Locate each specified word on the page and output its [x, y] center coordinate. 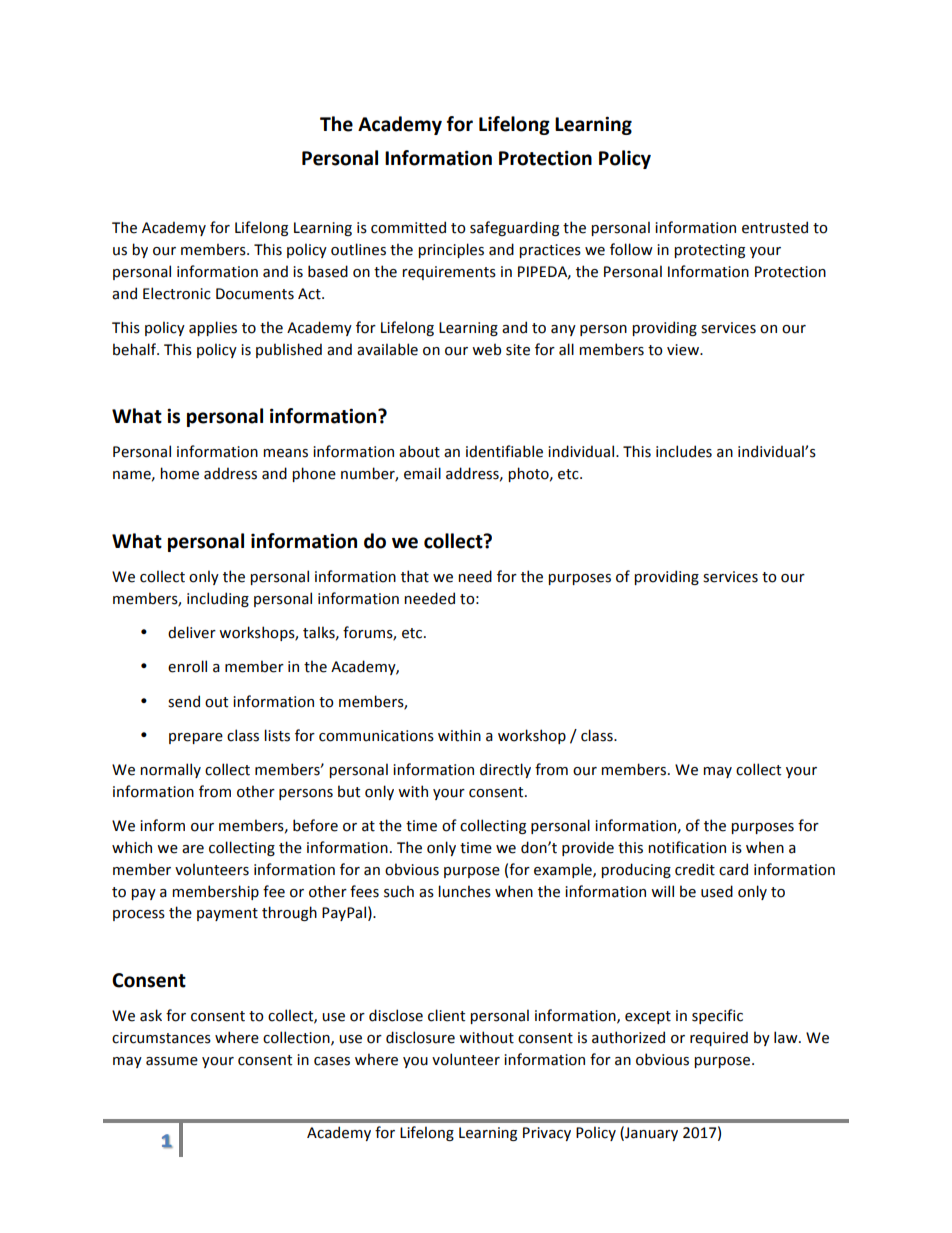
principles [451, 250]
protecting [709, 251]
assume [172, 1061]
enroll [187, 666]
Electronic [177, 293]
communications [376, 736]
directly [505, 770]
